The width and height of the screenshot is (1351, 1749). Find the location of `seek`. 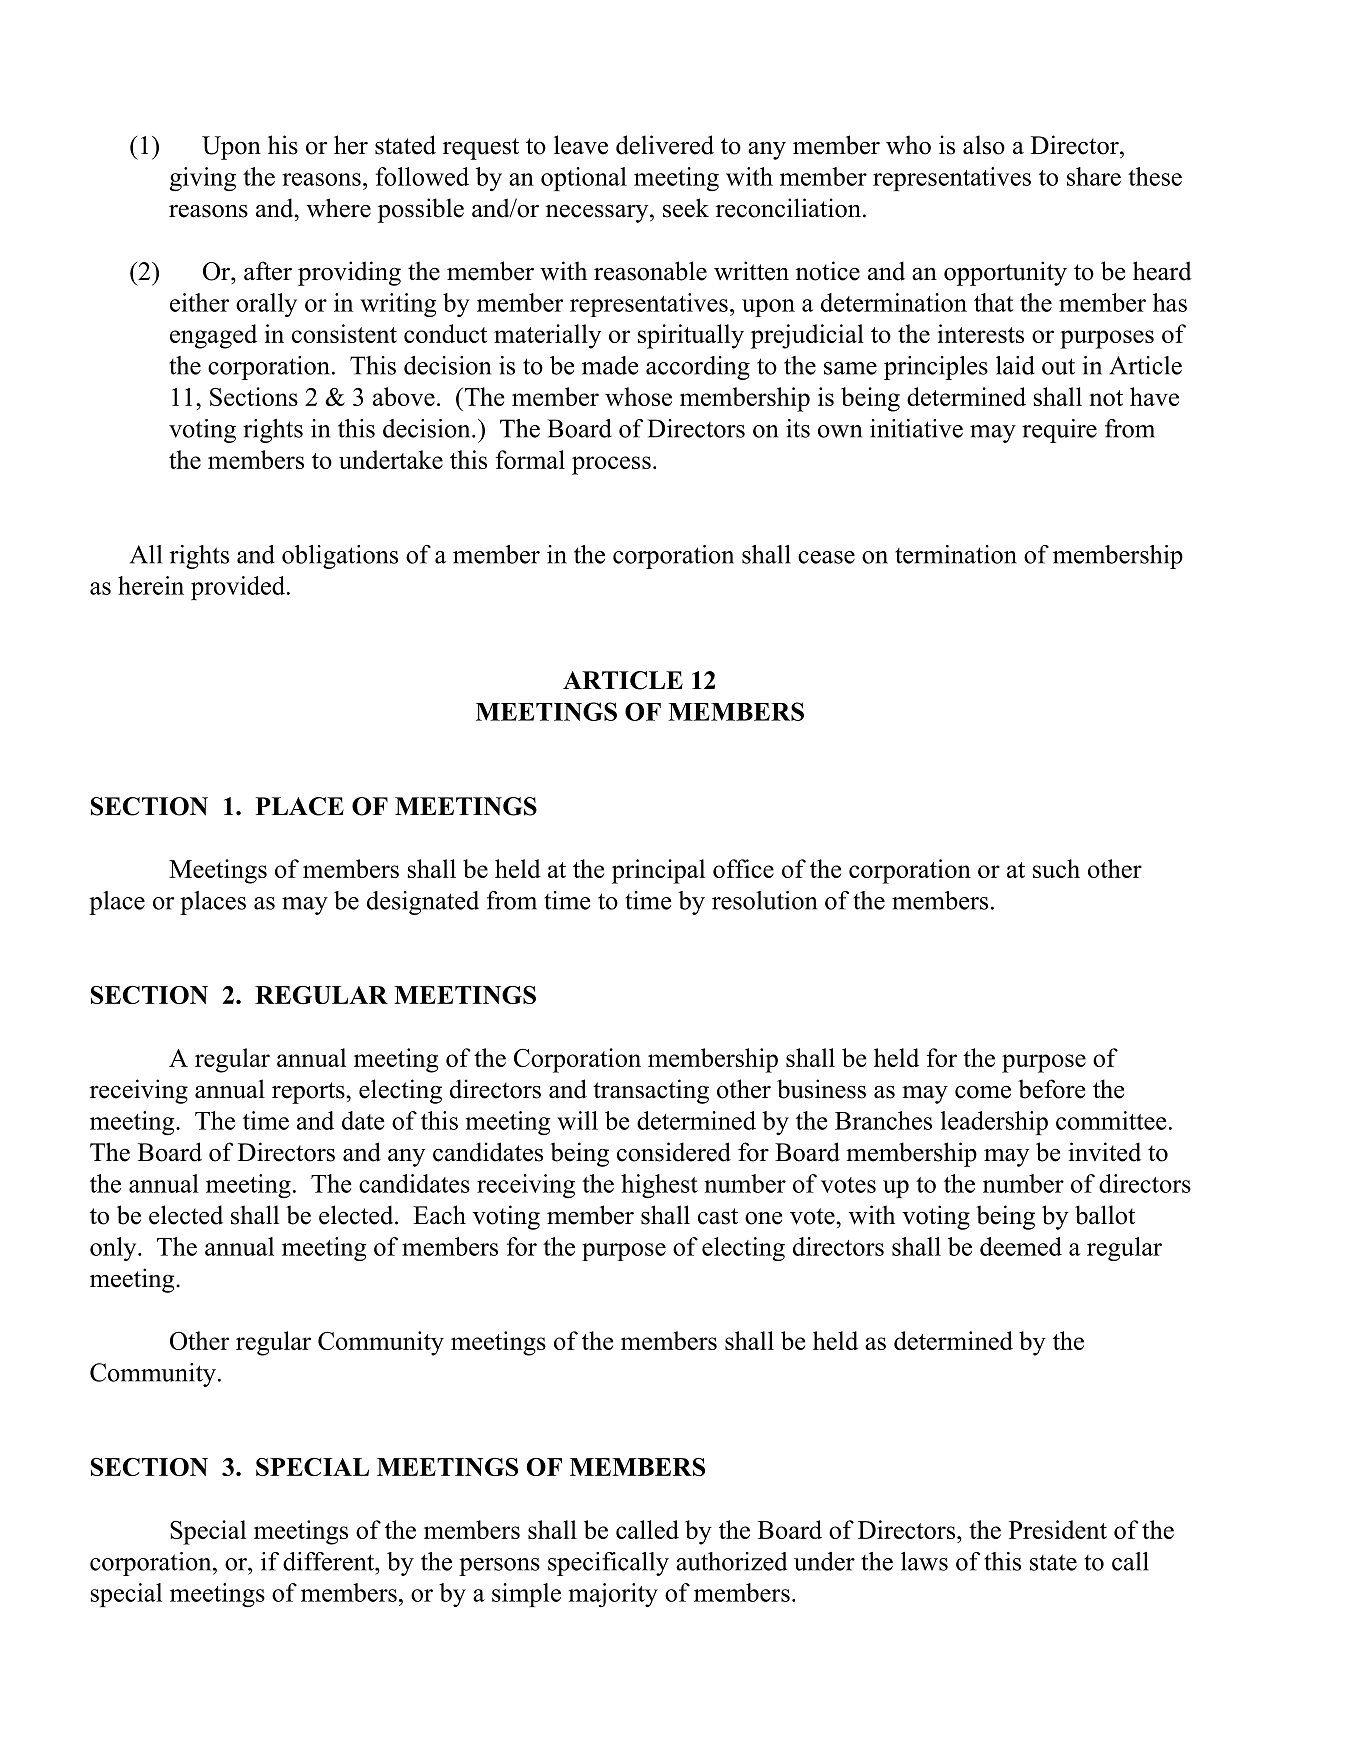

seek is located at coordinates (686, 208).
